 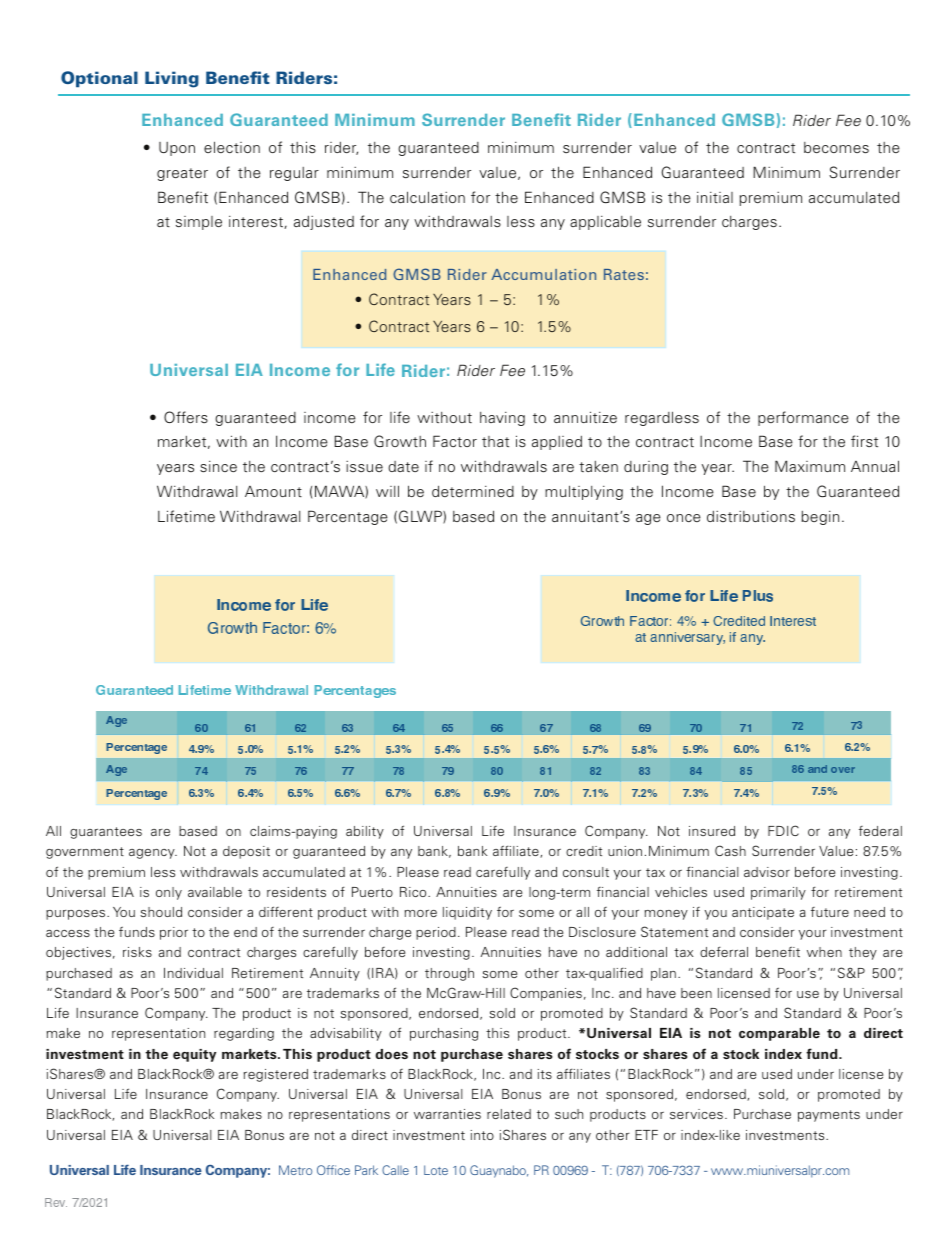 What do you see at coordinates (273, 491) in the image?
I see `Amount` at bounding box center [273, 491].
